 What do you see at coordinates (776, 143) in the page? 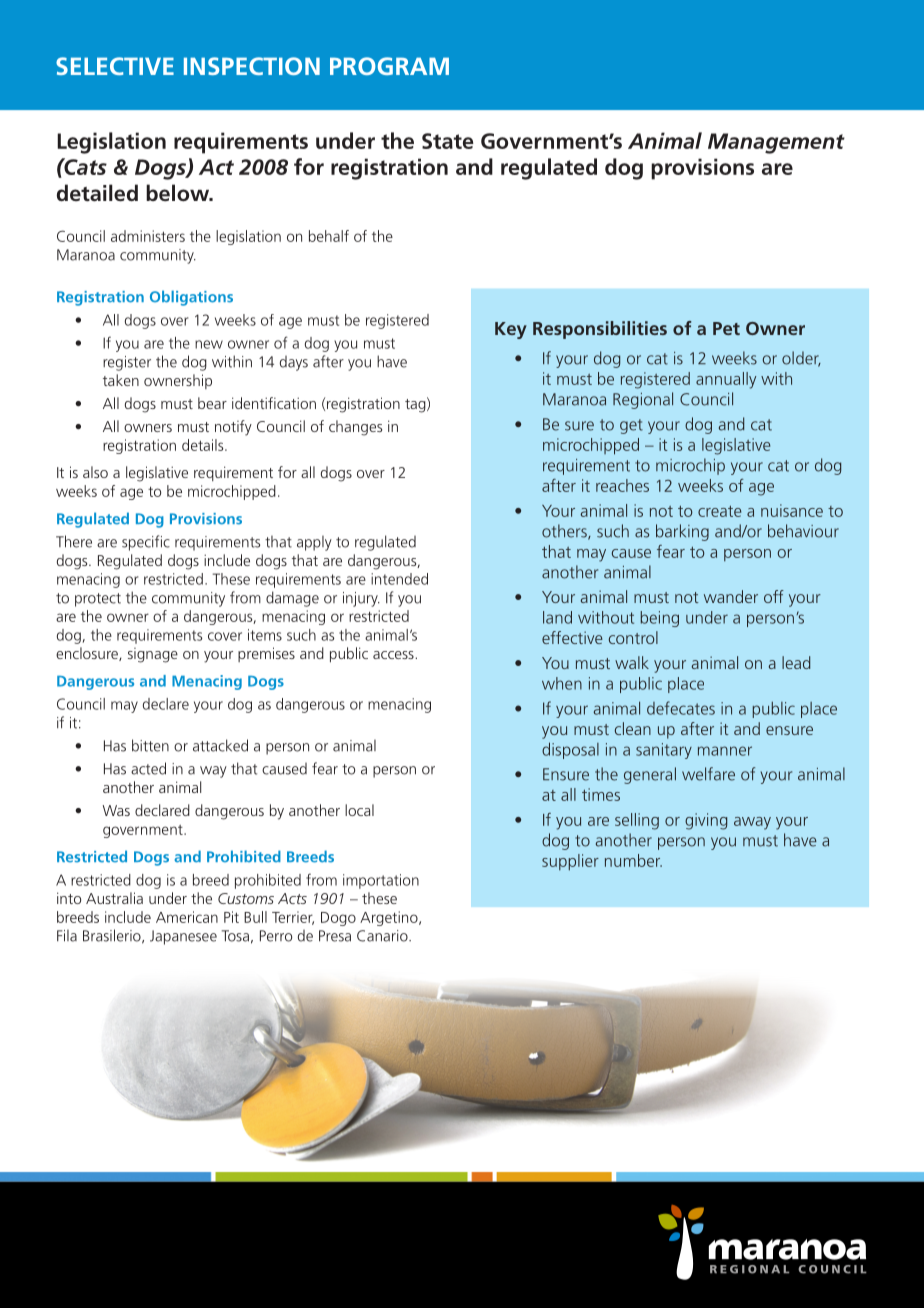
I see `Management` at bounding box center [776, 143].
